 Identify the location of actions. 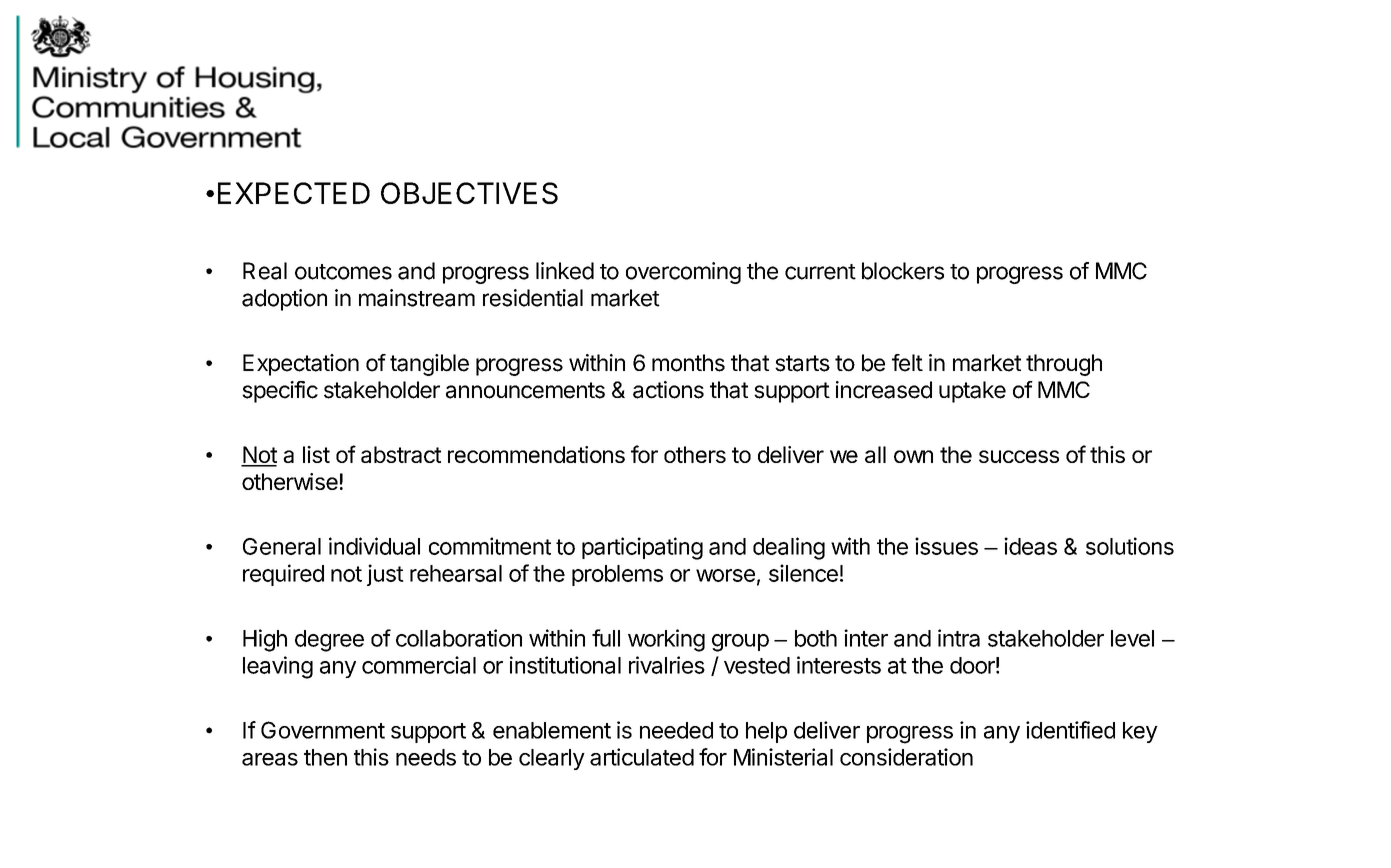
(668, 390).
